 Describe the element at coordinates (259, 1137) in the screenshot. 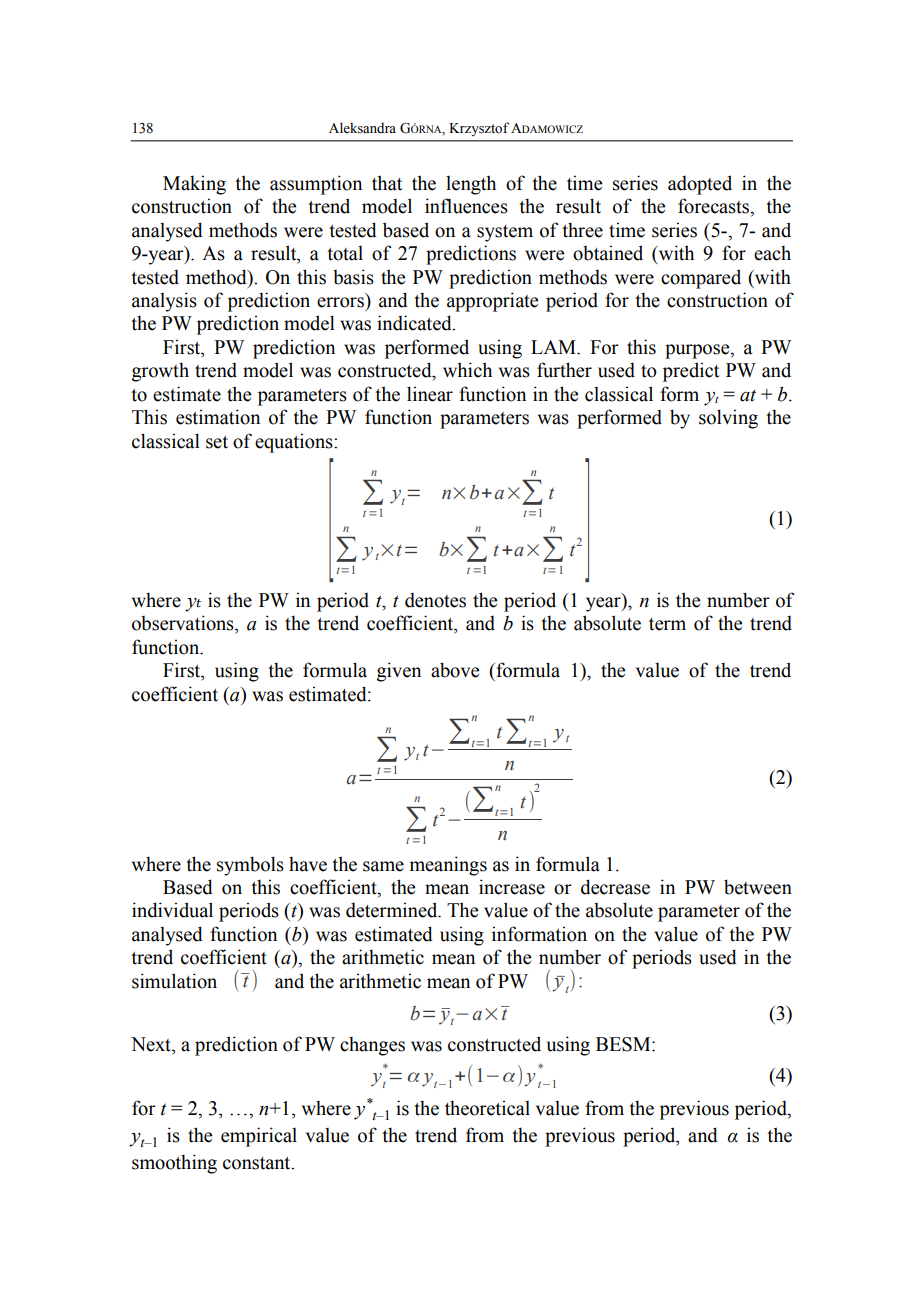

I see `empirical` at that location.
